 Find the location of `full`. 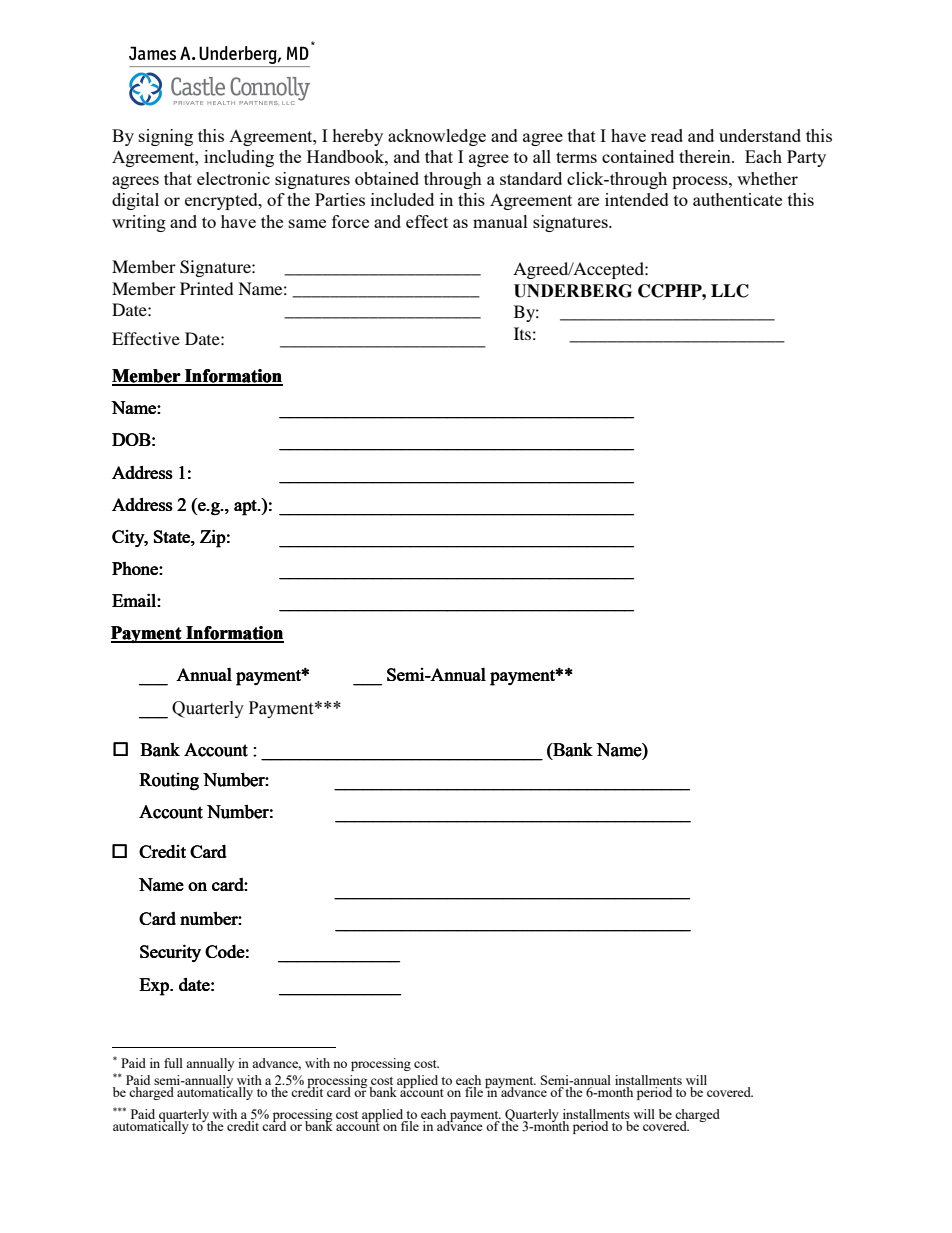

full is located at coordinates (173, 1063).
